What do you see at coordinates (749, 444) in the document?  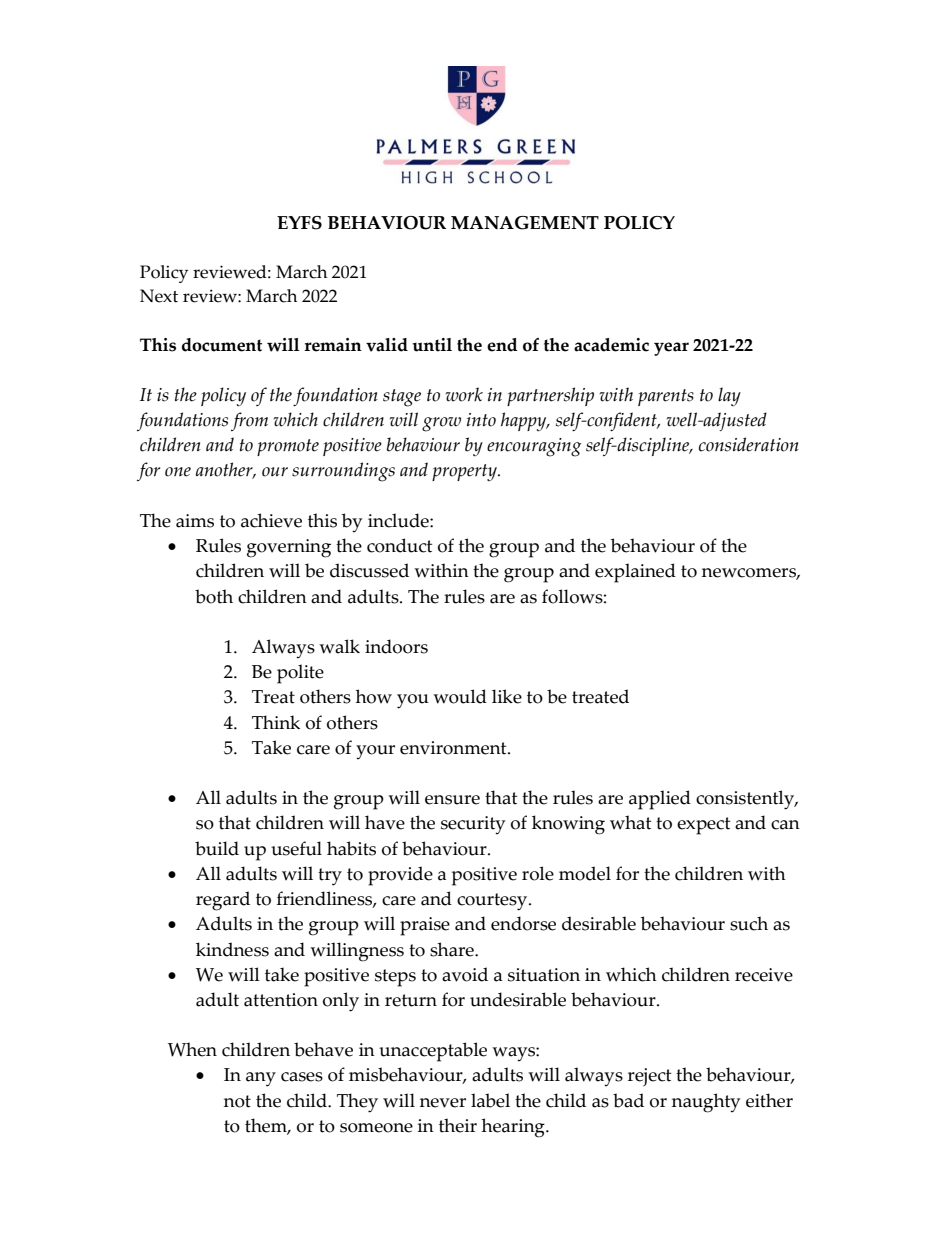 I see `consideration` at bounding box center [749, 444].
